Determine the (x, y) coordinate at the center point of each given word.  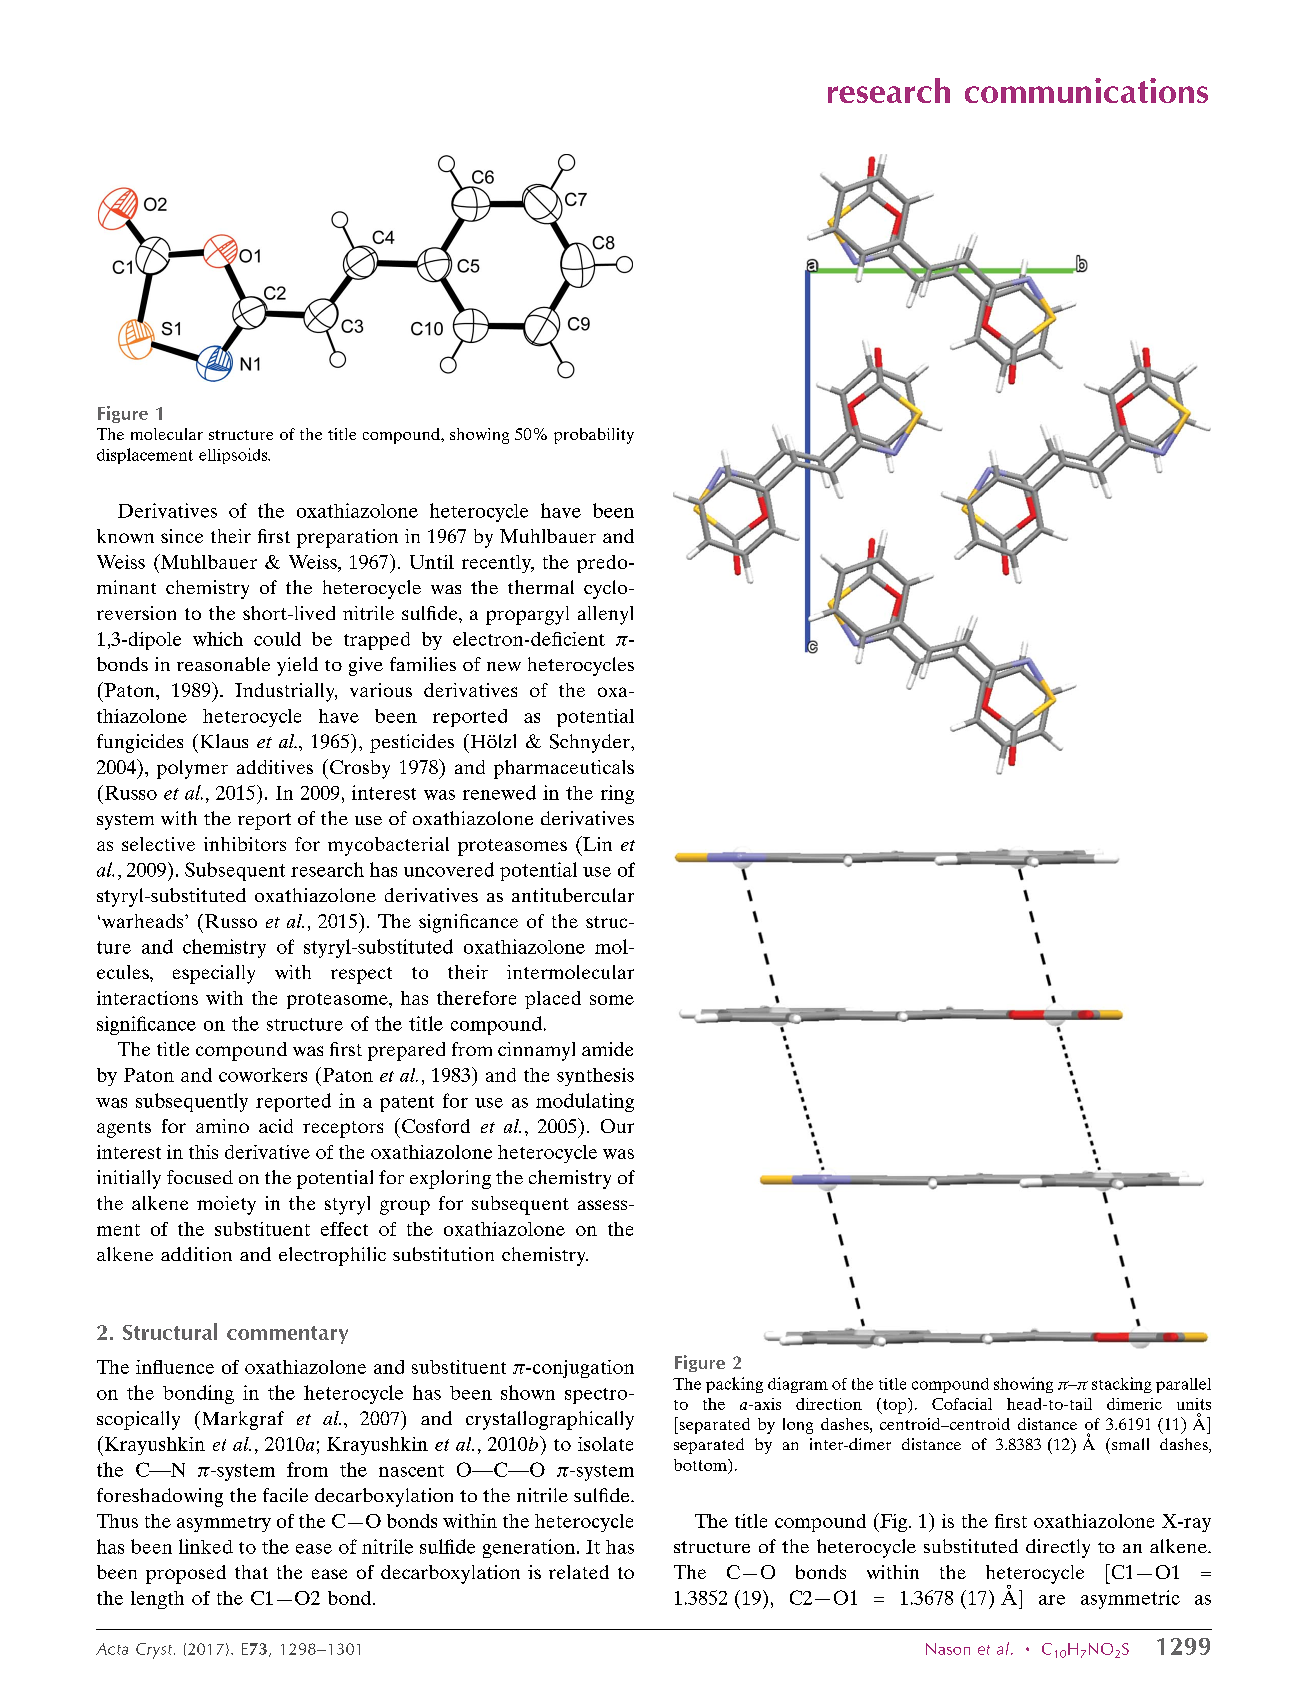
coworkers (263, 1075)
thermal (541, 587)
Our (617, 1126)
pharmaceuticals (564, 769)
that (251, 1572)
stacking (1122, 1385)
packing (734, 1385)
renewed (499, 792)
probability (594, 436)
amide (607, 1049)
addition (196, 1254)
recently (498, 564)
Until (432, 562)
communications (1086, 90)
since (182, 536)
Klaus (222, 741)
